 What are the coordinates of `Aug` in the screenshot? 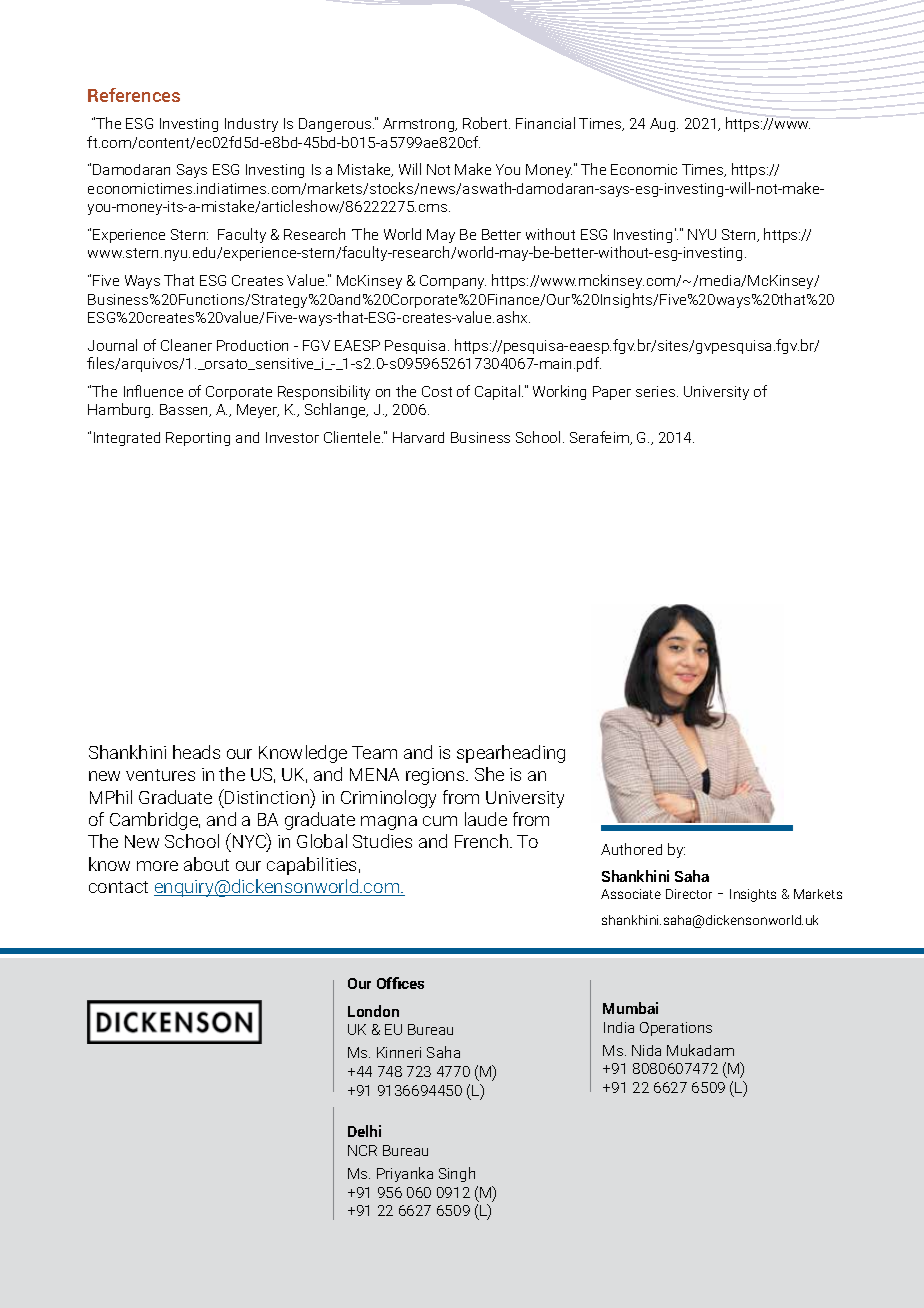 It's located at (664, 125).
